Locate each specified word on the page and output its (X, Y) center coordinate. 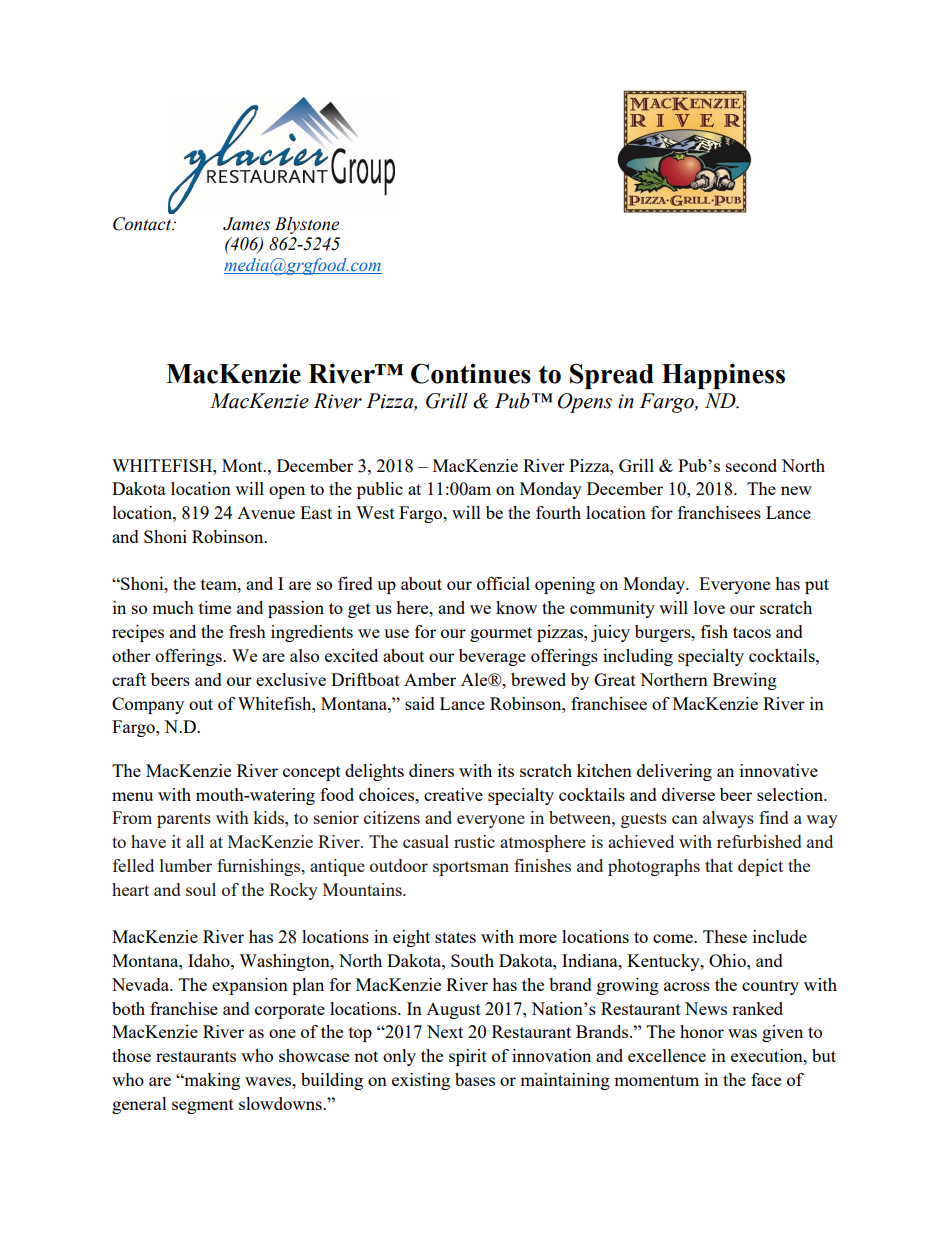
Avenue (266, 513)
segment (203, 1106)
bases (475, 1079)
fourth (558, 512)
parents (184, 820)
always (728, 819)
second (751, 465)
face (766, 1079)
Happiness (723, 376)
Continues (471, 373)
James (246, 224)
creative (453, 794)
